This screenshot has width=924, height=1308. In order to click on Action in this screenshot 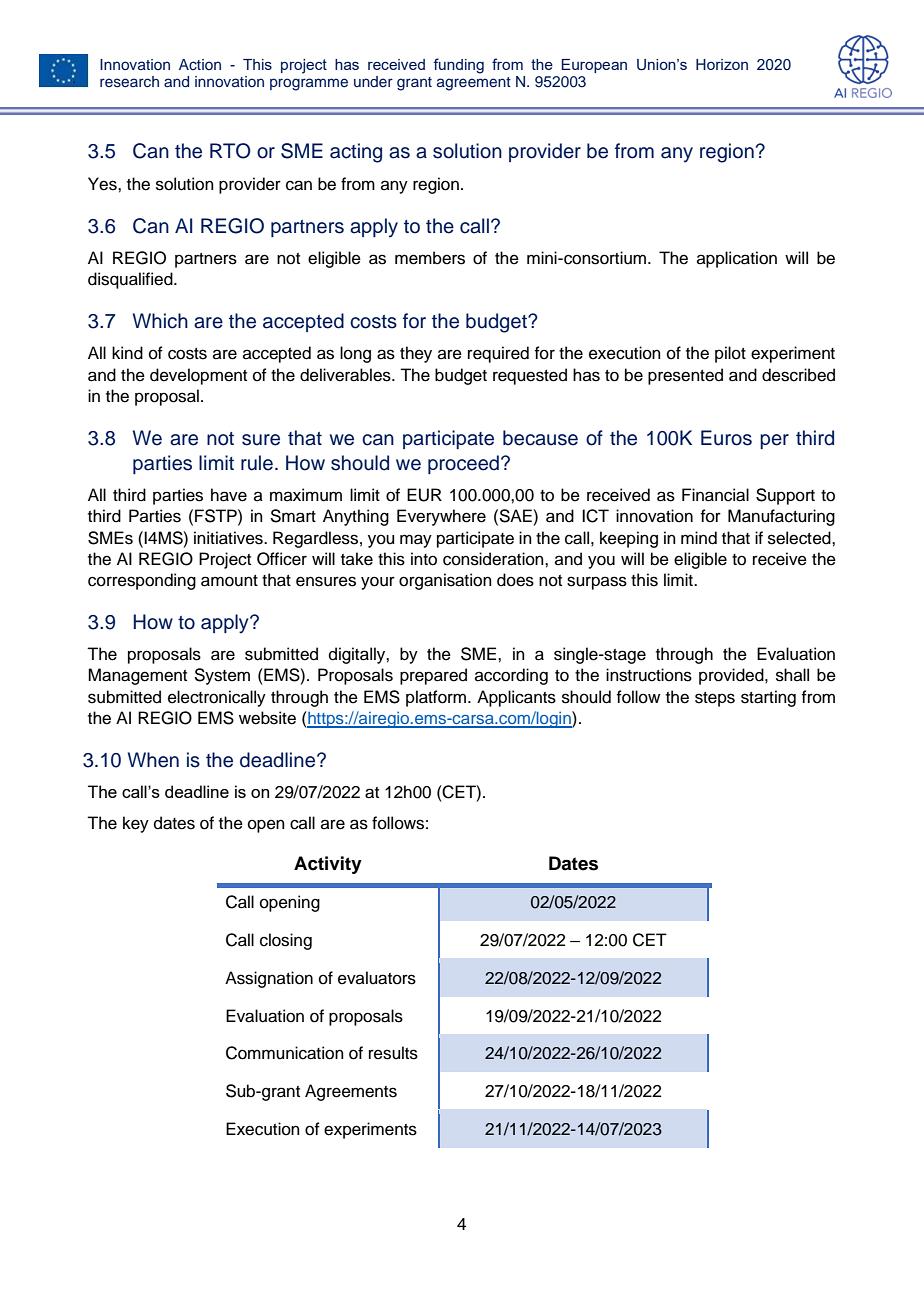, I will do `click(200, 64)`.
